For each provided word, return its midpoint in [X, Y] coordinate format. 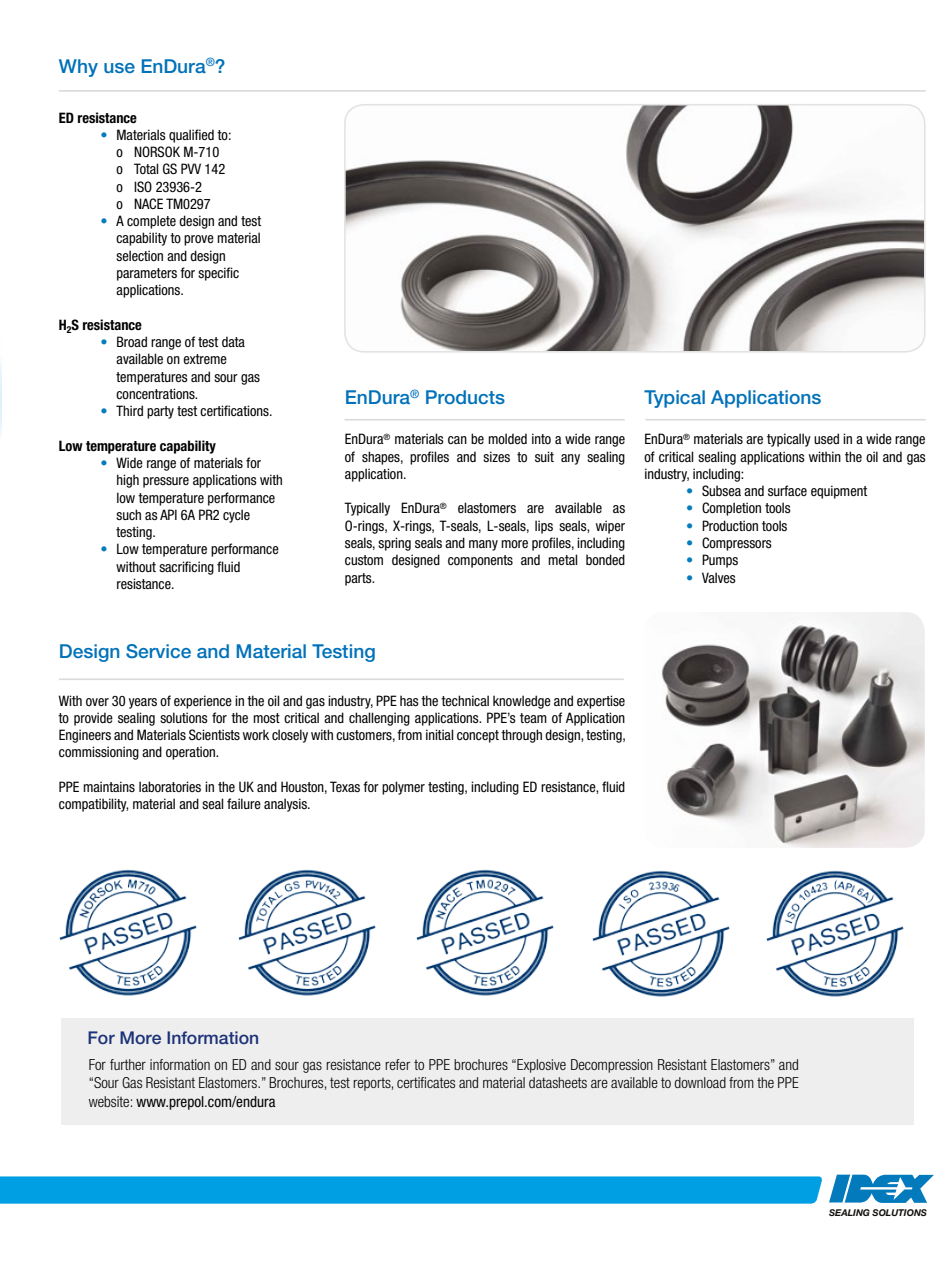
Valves [719, 577]
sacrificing [186, 568]
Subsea [721, 491]
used [826, 438]
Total [146, 168]
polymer [403, 788]
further [128, 1064]
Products [465, 397]
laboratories [170, 786]
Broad [132, 341]
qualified [191, 136]
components [480, 561]
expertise [601, 702]
